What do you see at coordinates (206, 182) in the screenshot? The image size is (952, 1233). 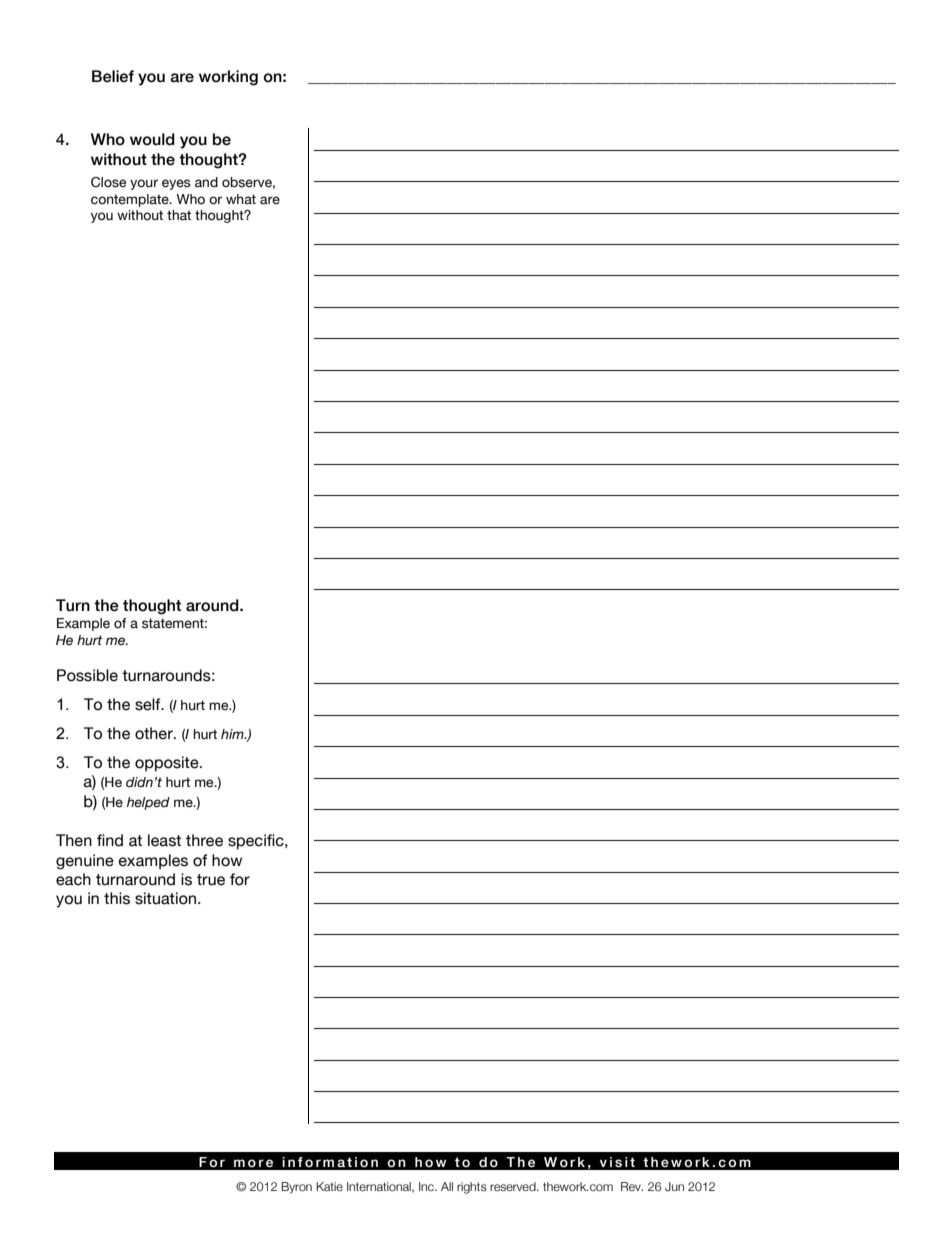 I see `and` at bounding box center [206, 182].
